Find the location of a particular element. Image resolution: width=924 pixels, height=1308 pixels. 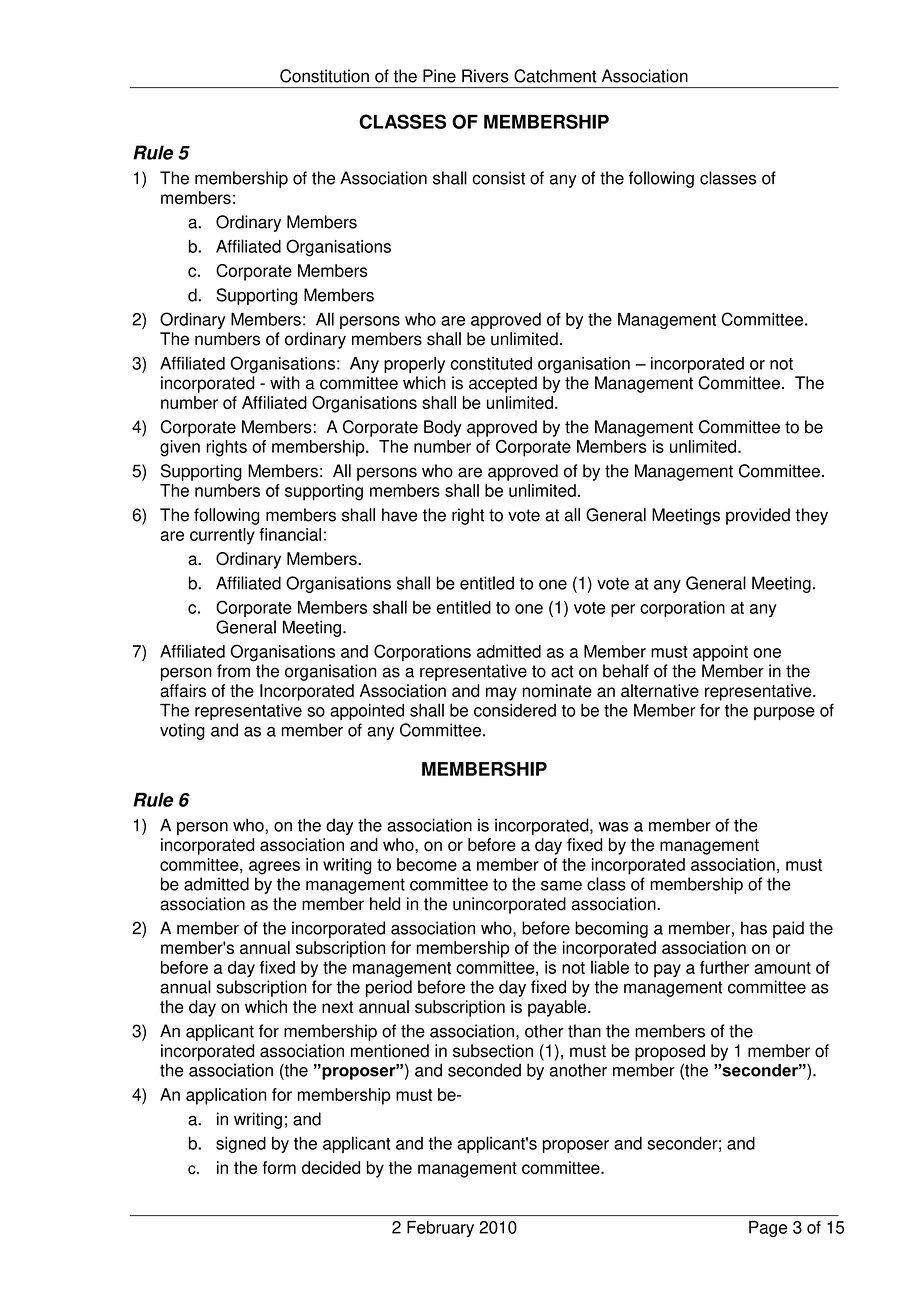

Constitution is located at coordinates (324, 76).
